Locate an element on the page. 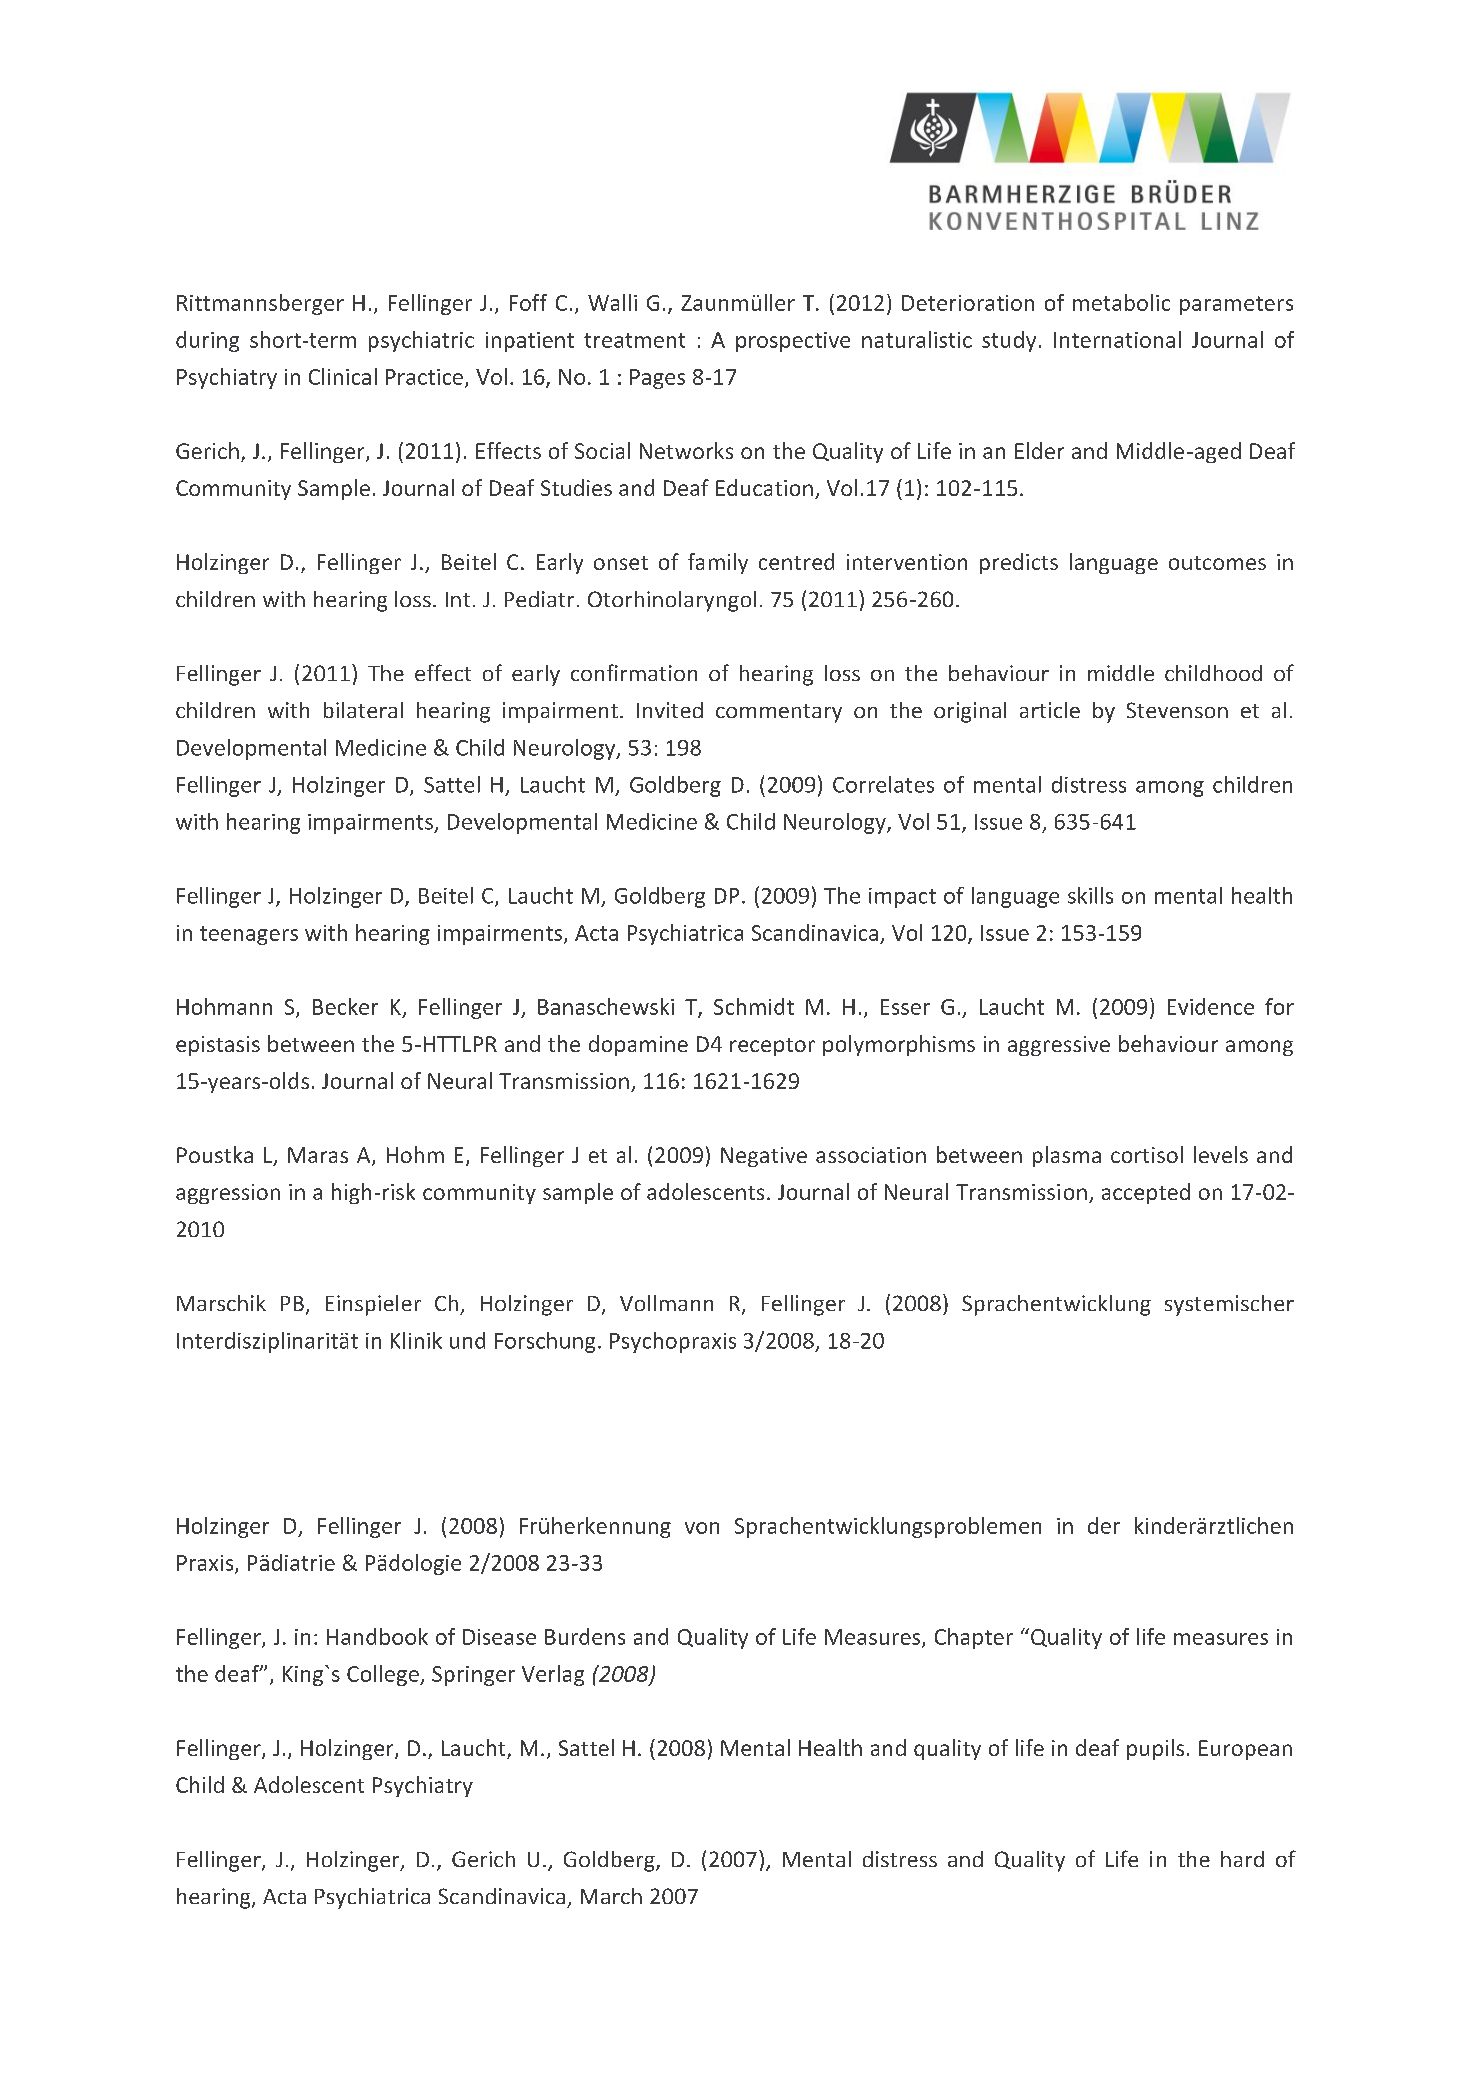  March is located at coordinates (611, 1896).
